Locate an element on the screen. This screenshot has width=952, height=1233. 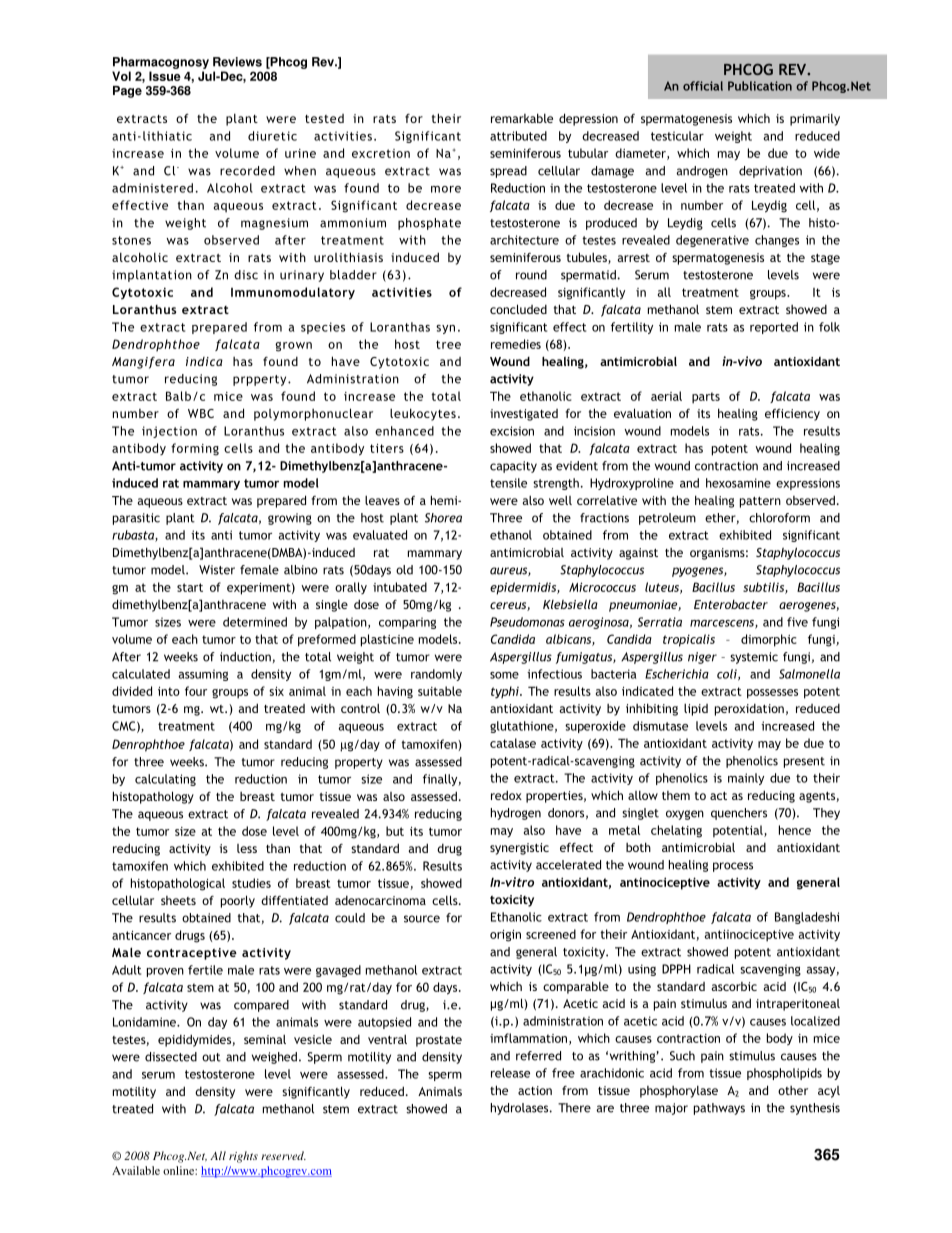
four is located at coordinates (196, 691).
